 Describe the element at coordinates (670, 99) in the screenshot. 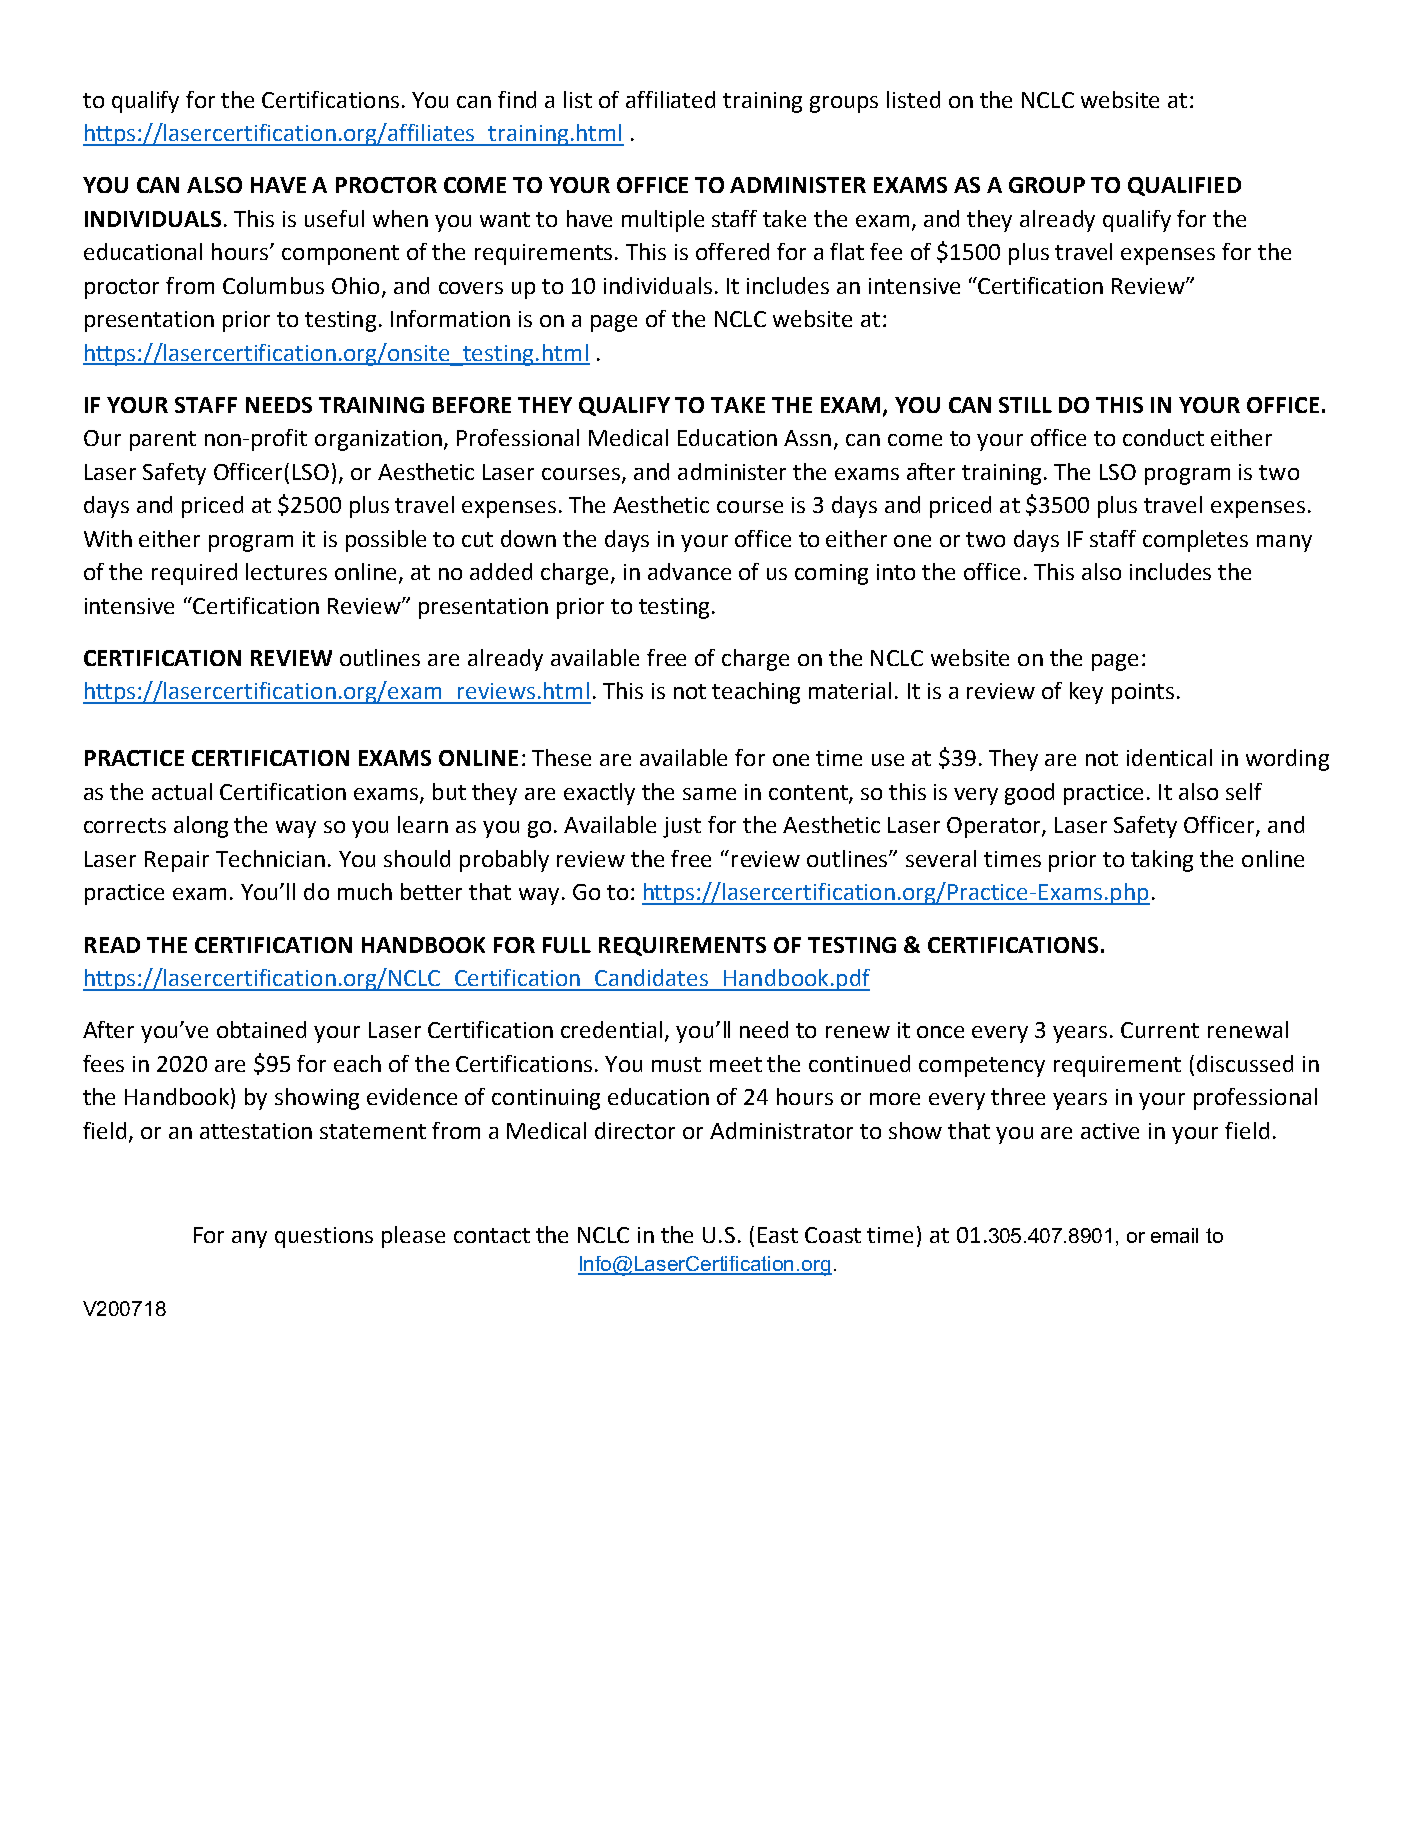

I see `affiliated` at that location.
